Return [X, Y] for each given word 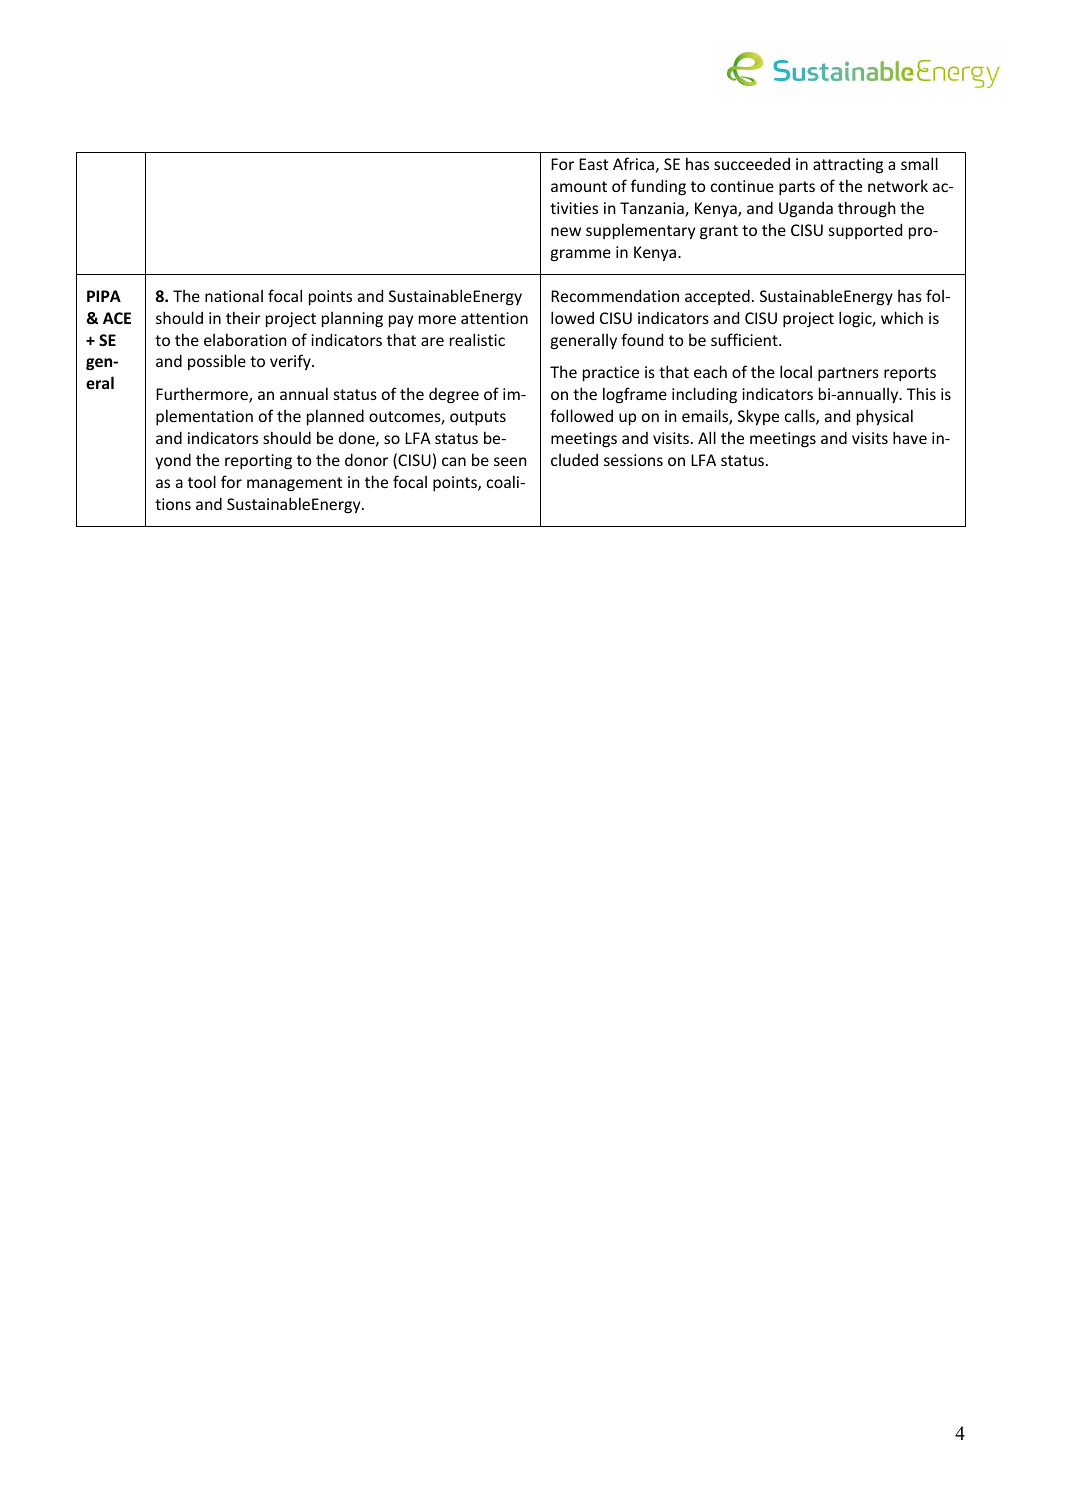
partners [848, 374]
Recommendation [615, 295]
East [593, 164]
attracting [848, 166]
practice [611, 374]
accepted [717, 297]
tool [202, 481]
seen [510, 461]
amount [579, 186]
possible [217, 362]
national [234, 295]
